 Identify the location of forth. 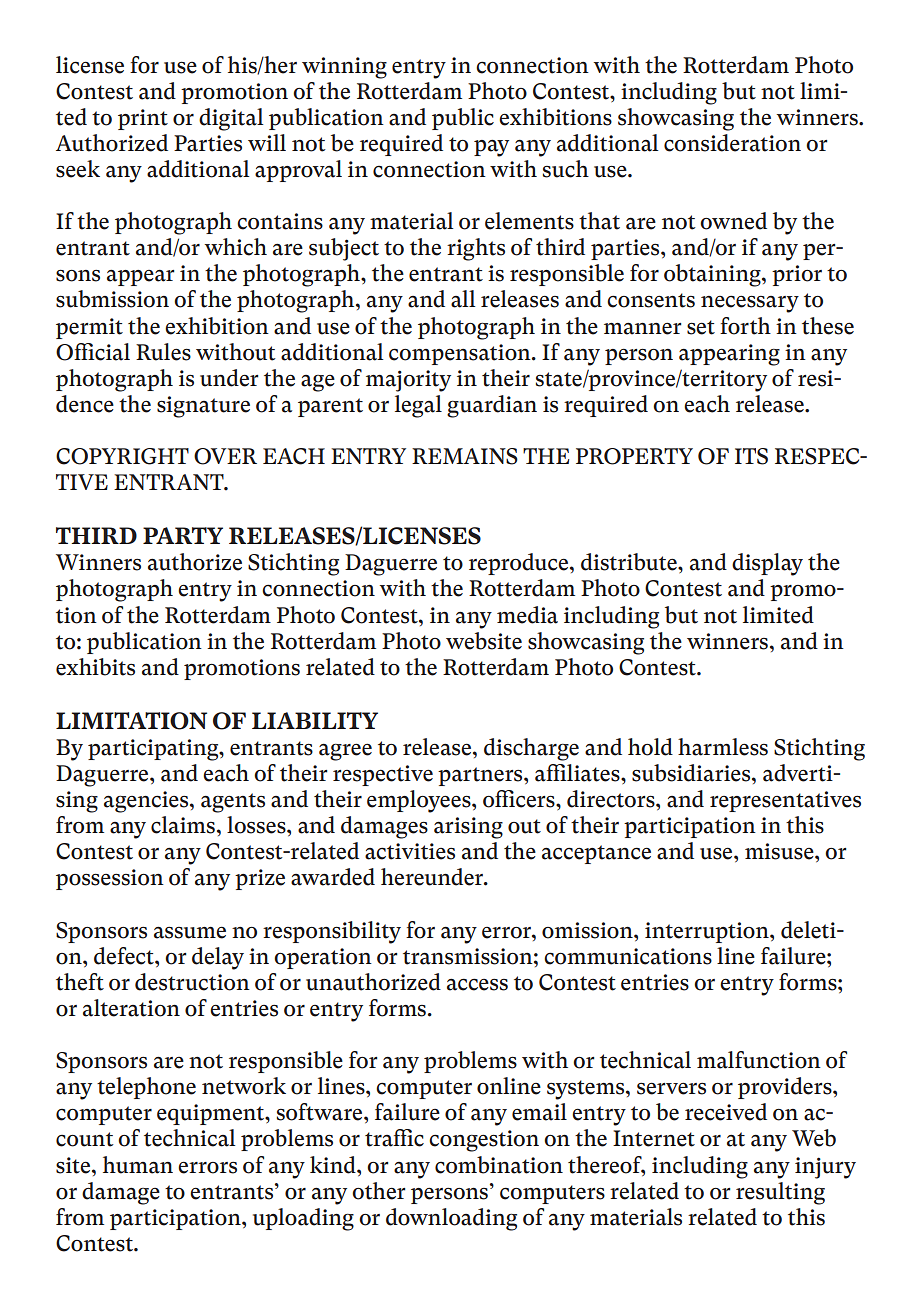
(745, 326).
